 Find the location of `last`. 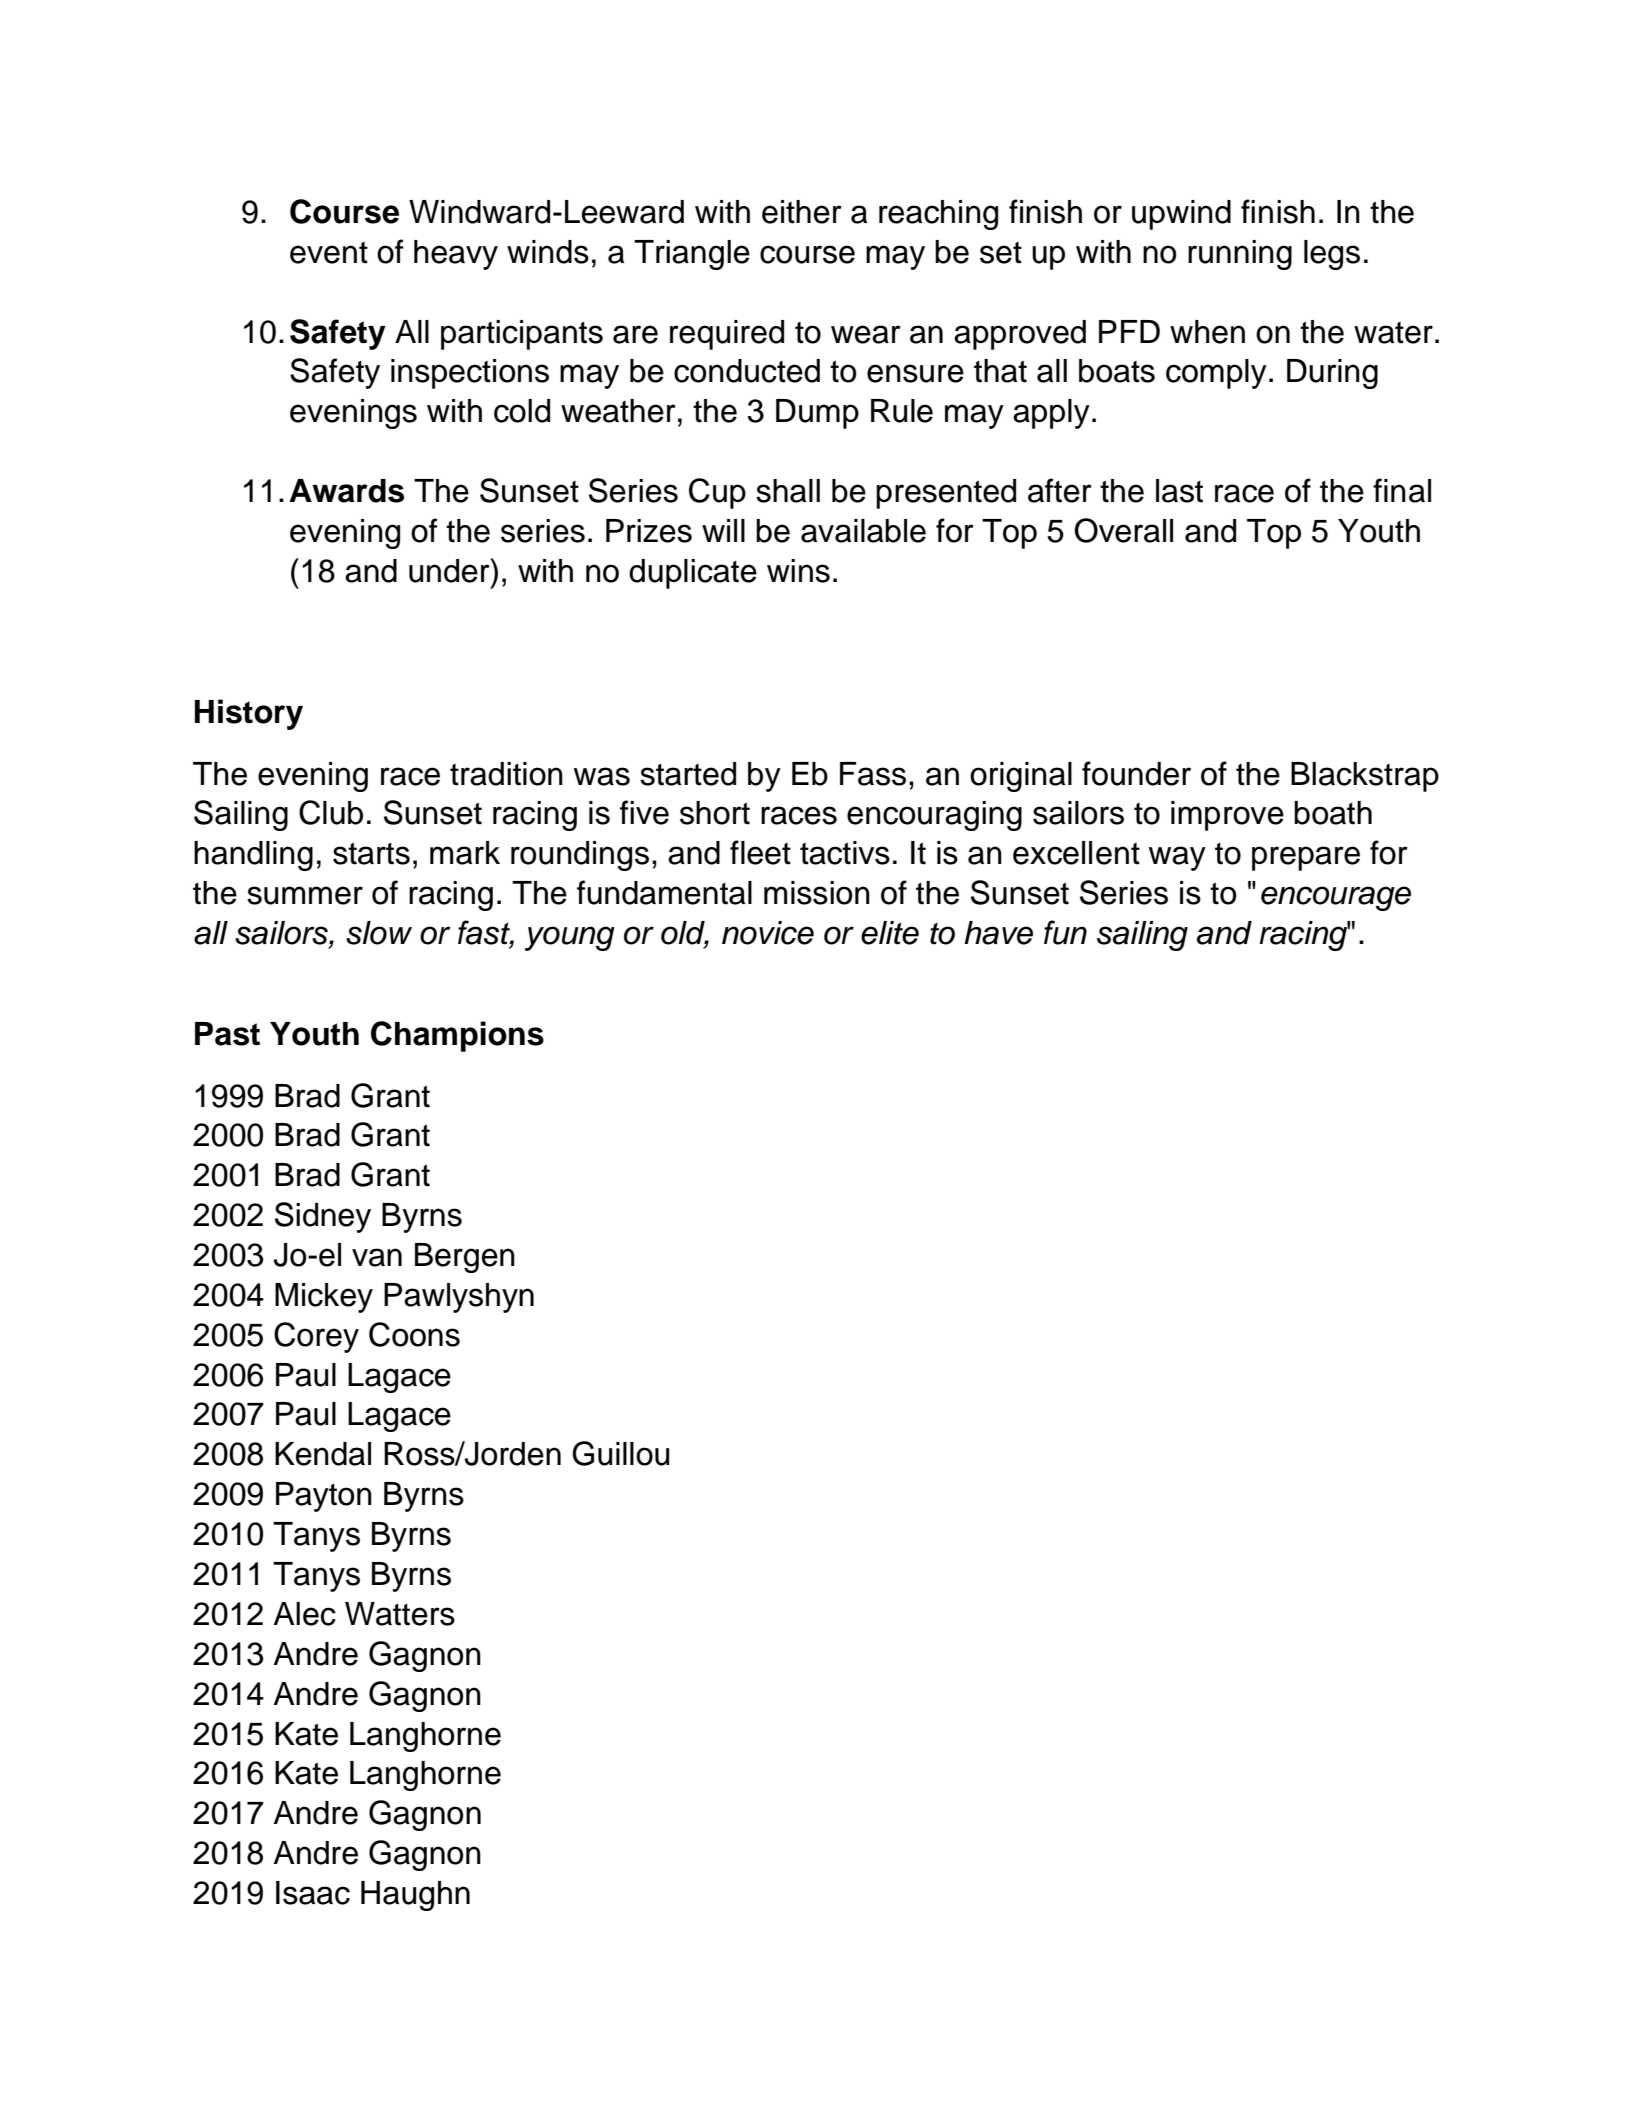

last is located at coordinates (1179, 491).
